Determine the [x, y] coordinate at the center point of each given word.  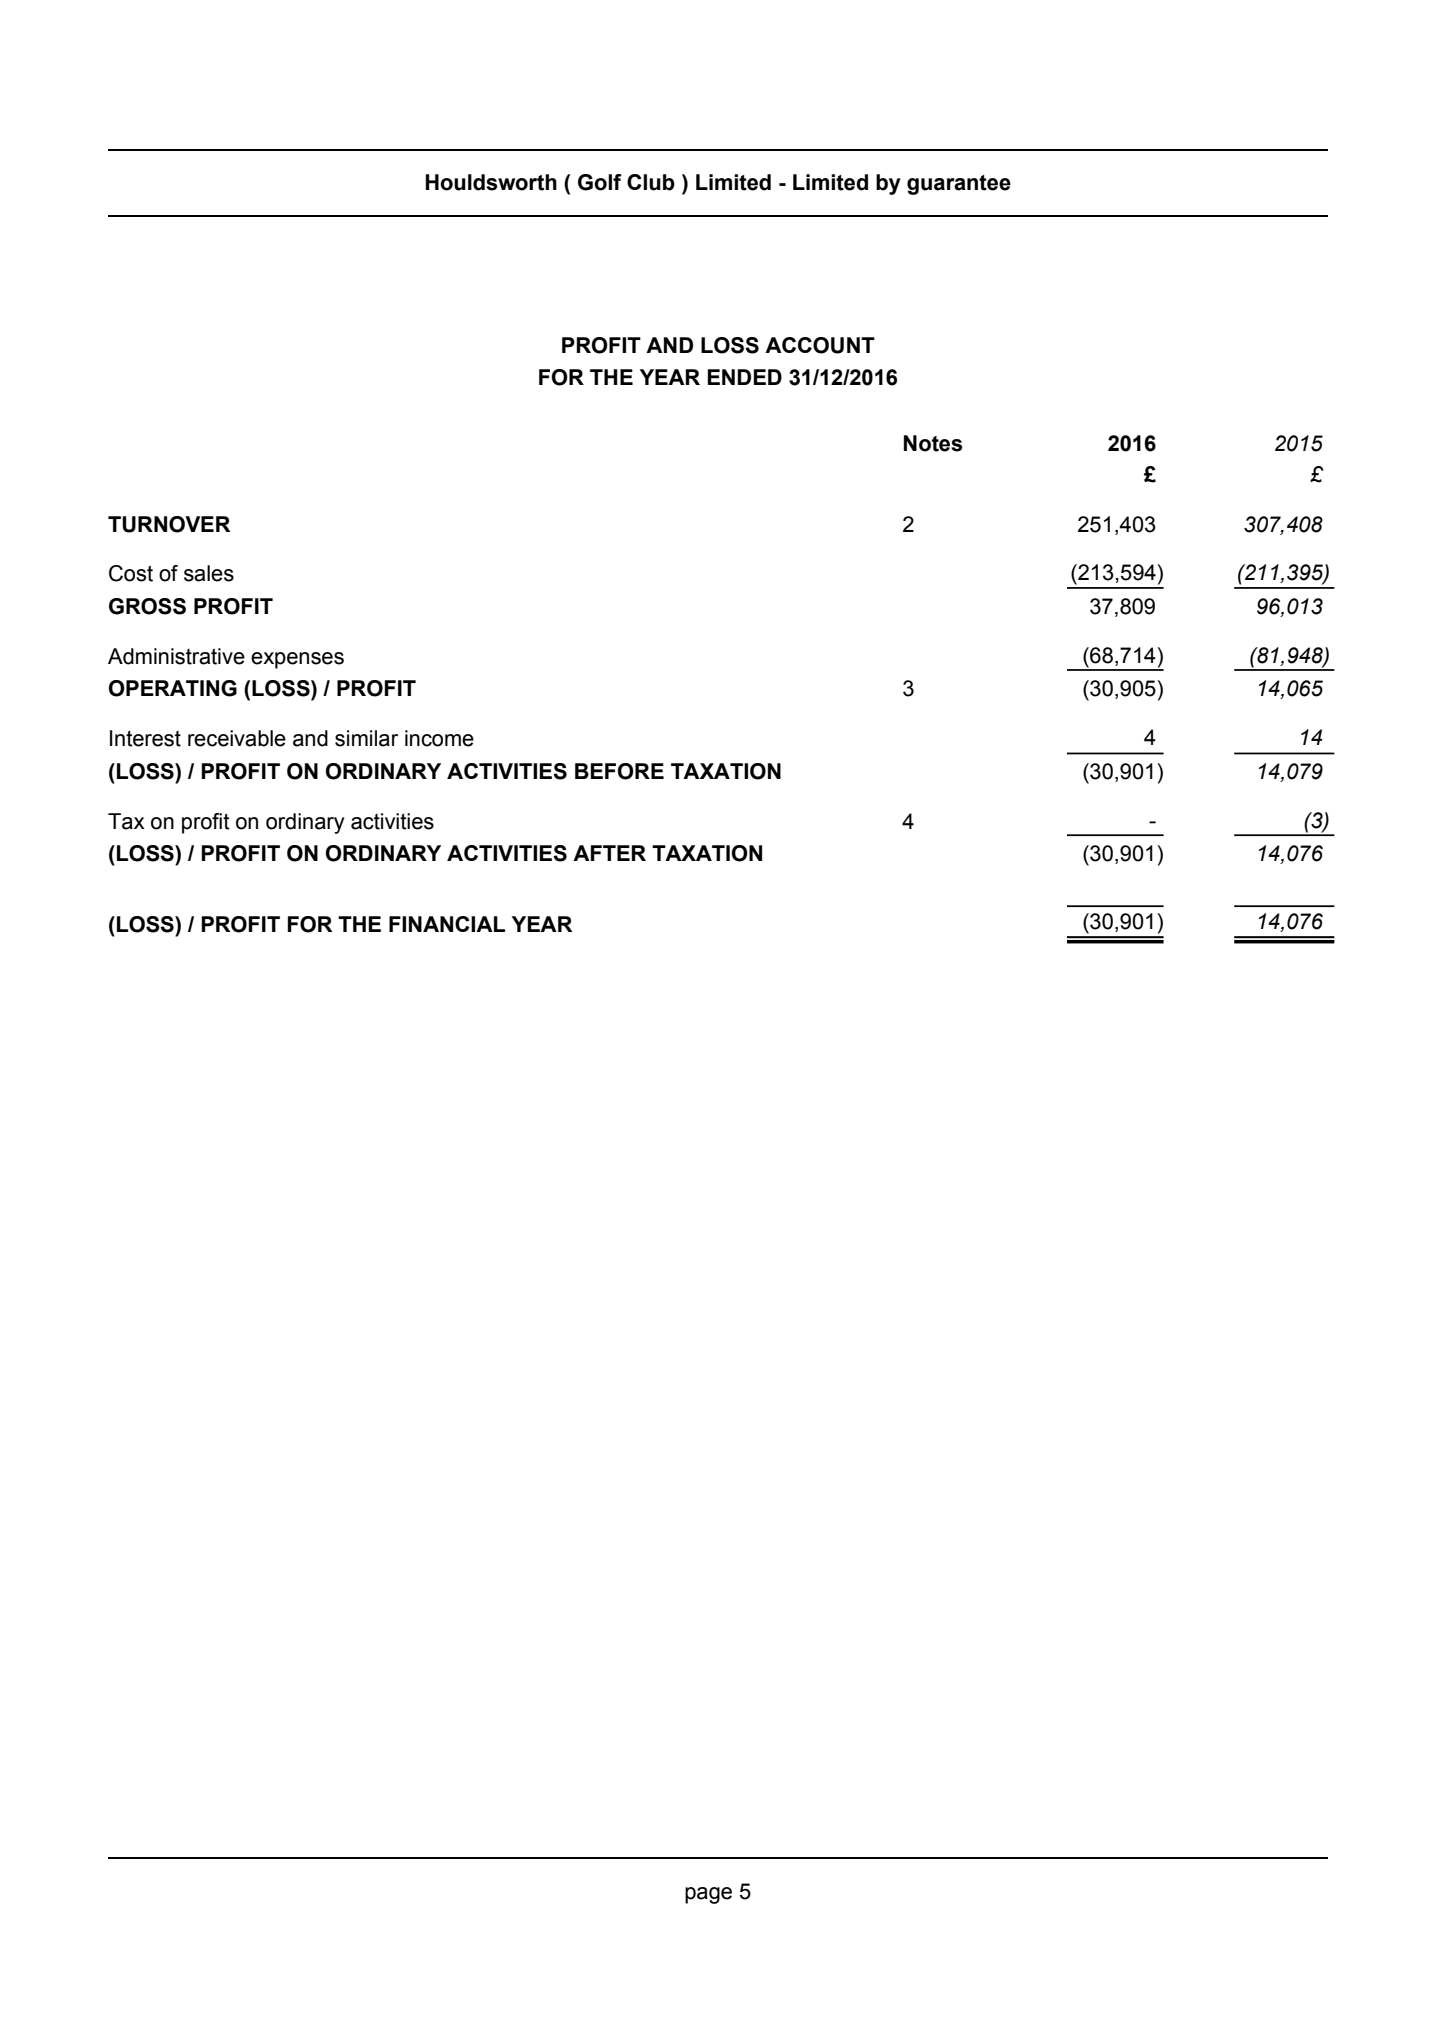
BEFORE [619, 771]
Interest [145, 738]
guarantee [959, 185]
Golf [600, 182]
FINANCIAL [447, 924]
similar [366, 738]
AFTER [609, 853]
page [708, 1895]
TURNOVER [169, 524]
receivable [237, 738]
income [439, 738]
